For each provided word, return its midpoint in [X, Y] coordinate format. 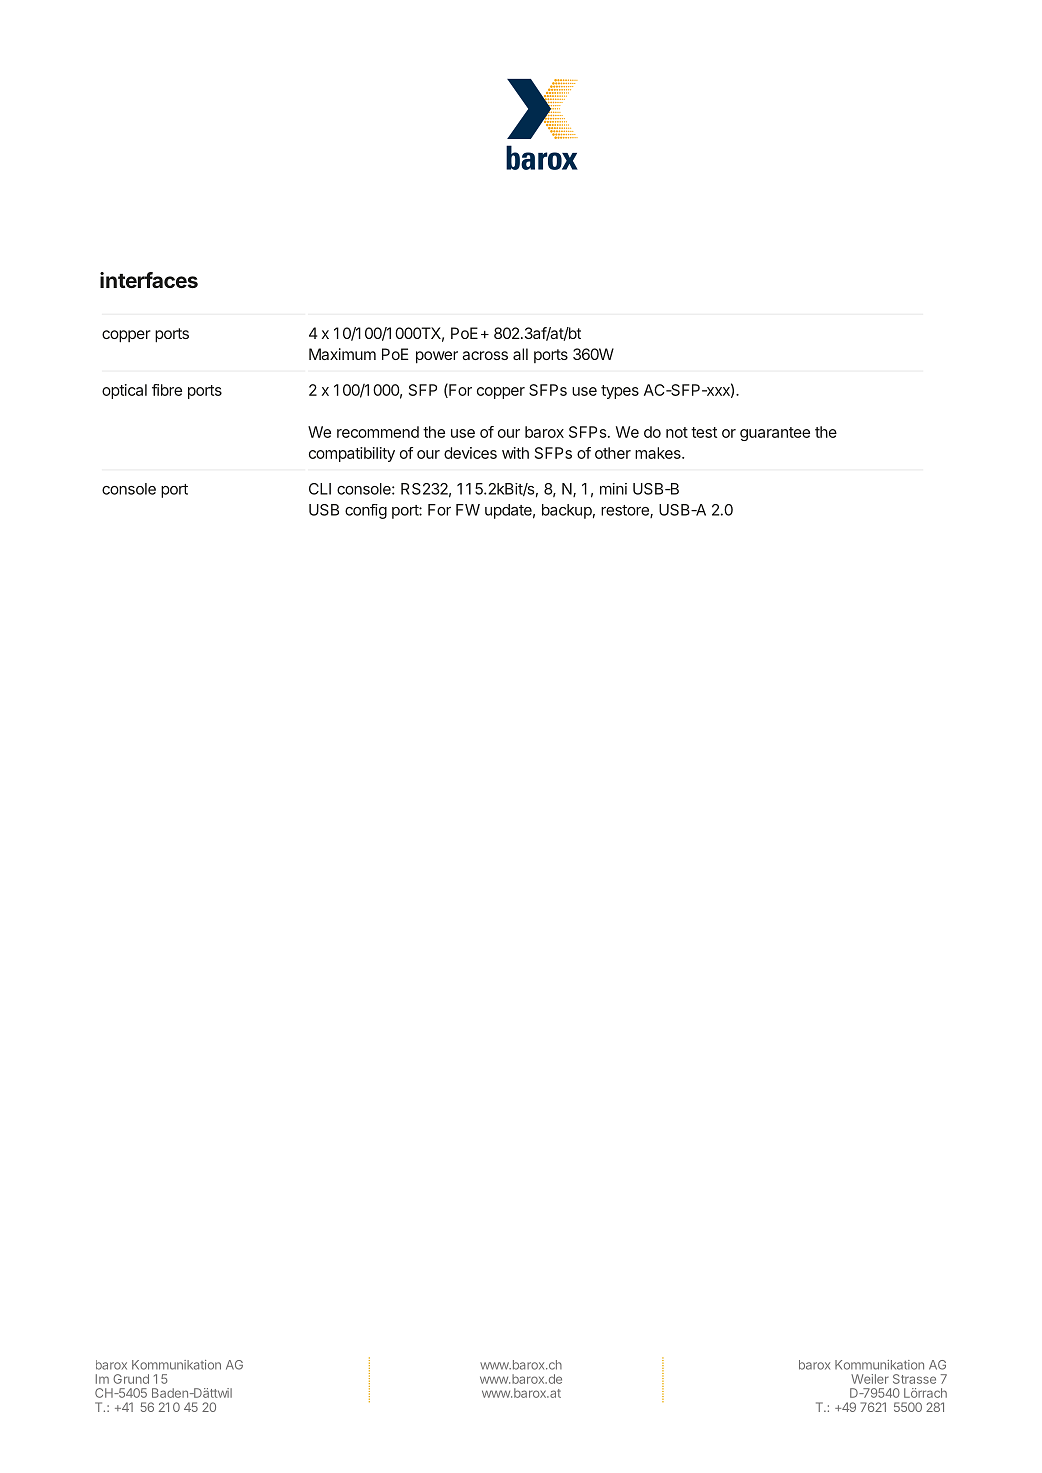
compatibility [352, 454]
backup [567, 511]
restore [626, 511]
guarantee [775, 434]
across [485, 355]
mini [613, 489]
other [613, 453]
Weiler [870, 1379]
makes [659, 453]
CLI [320, 489]
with [515, 453]
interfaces [149, 280]
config [366, 511]
